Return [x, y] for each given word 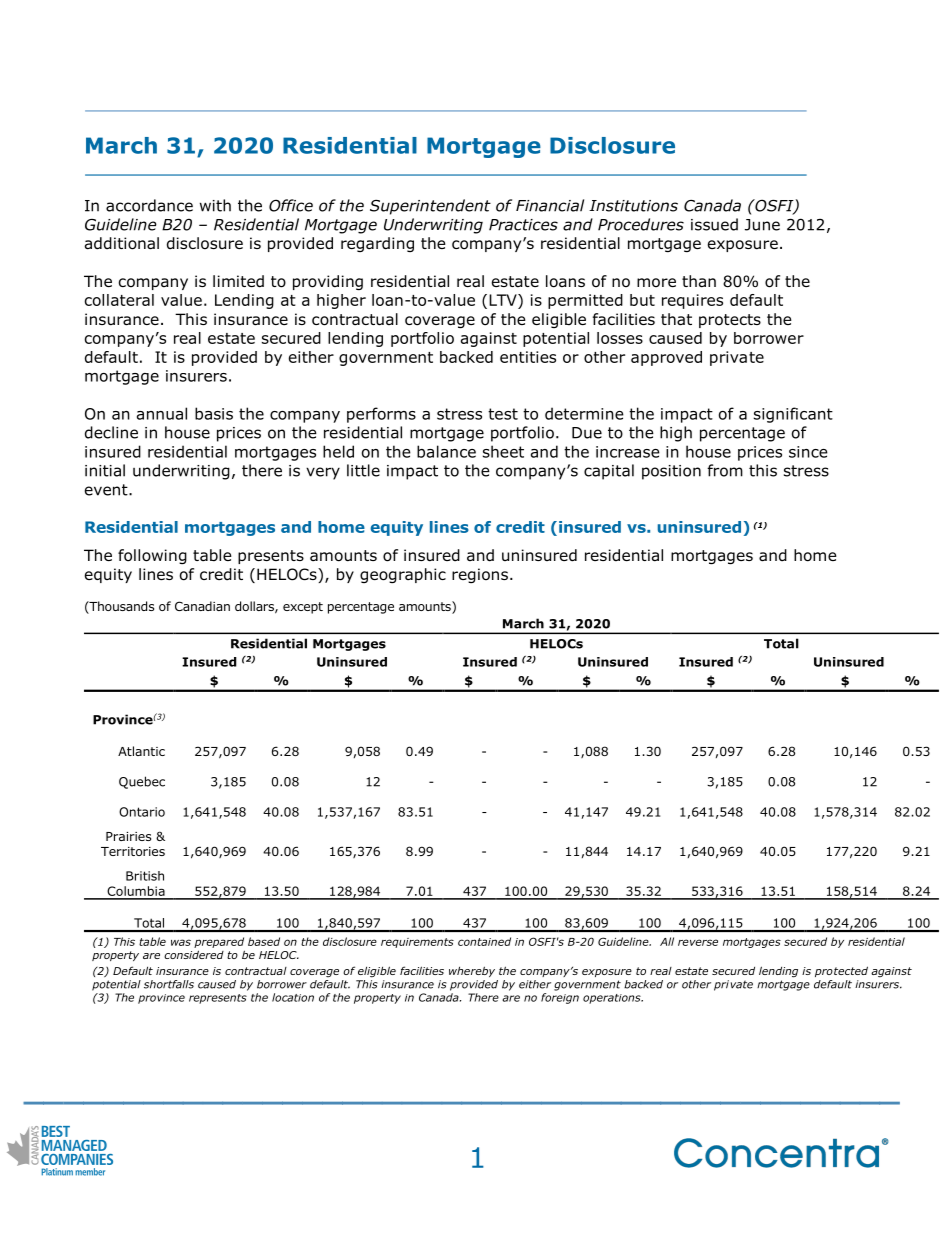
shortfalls [169, 984]
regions [480, 575]
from [725, 470]
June [762, 225]
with [215, 205]
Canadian [202, 606]
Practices [523, 225]
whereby [472, 971]
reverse [698, 942]
